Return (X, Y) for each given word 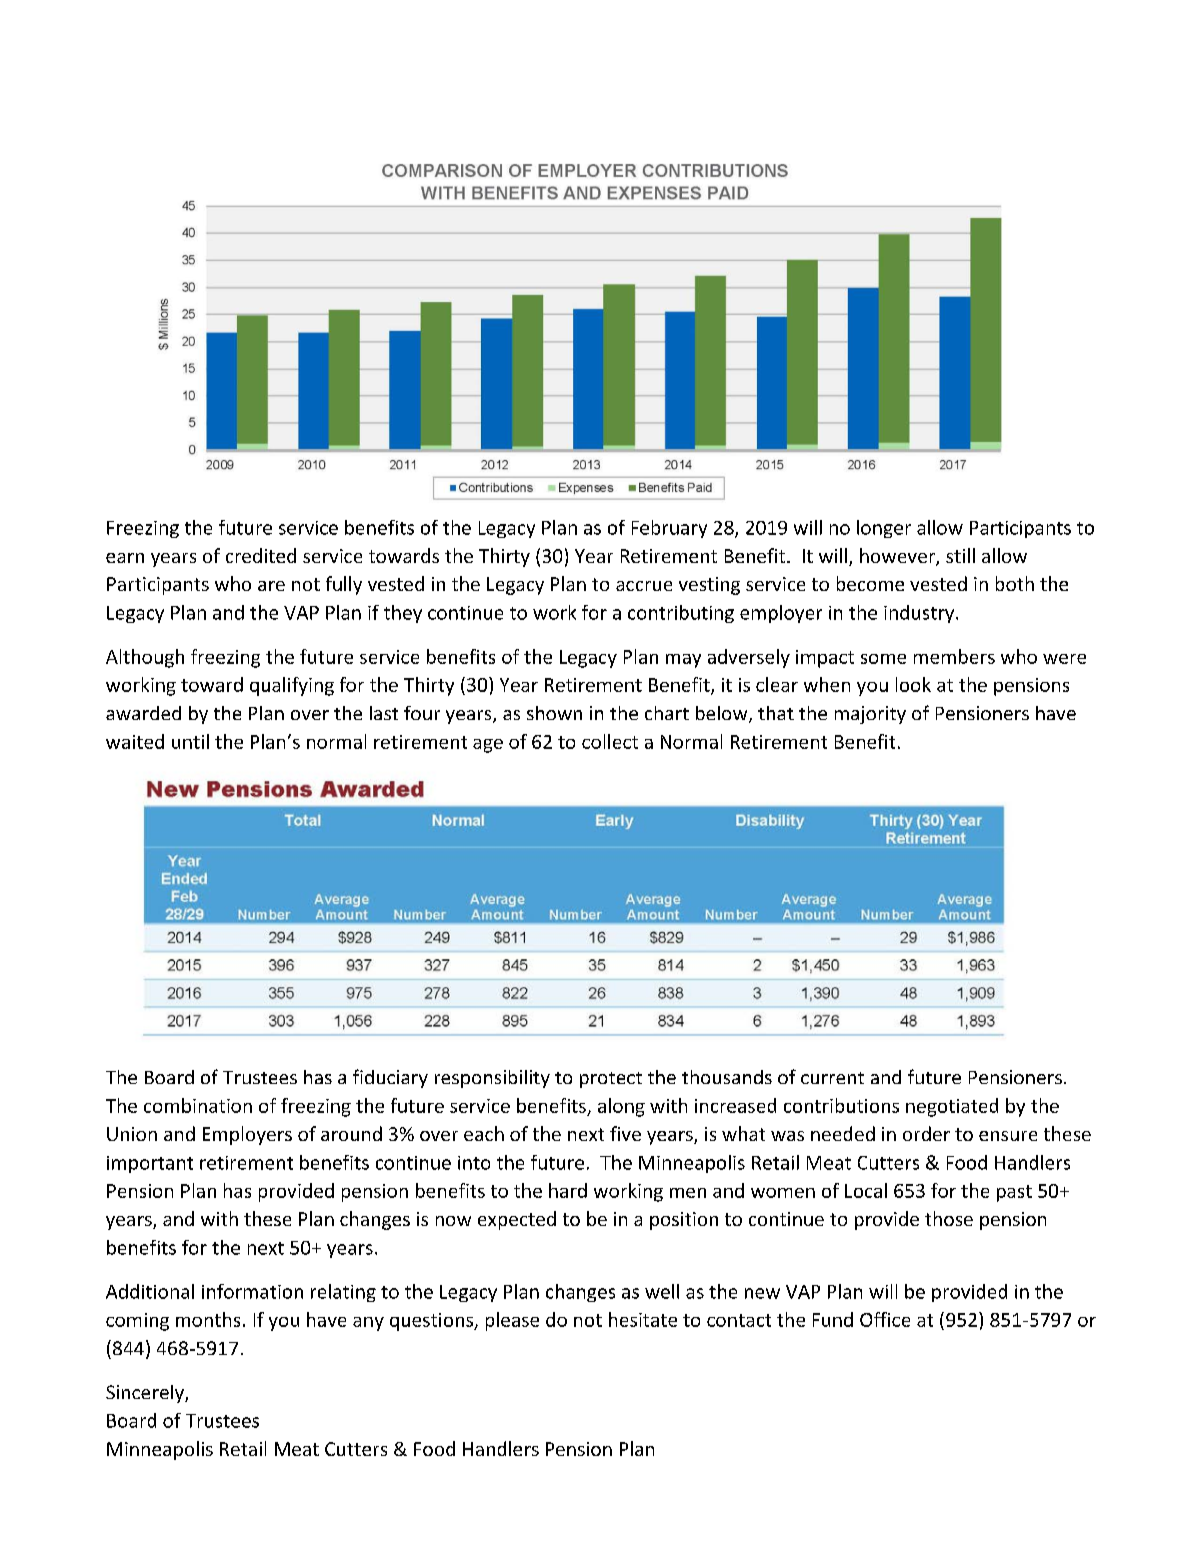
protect (611, 1080)
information (252, 1291)
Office (885, 1319)
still (960, 555)
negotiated (952, 1107)
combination (198, 1105)
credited (261, 555)
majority (870, 715)
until (190, 741)
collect (610, 741)
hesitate (643, 1319)
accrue (644, 586)
